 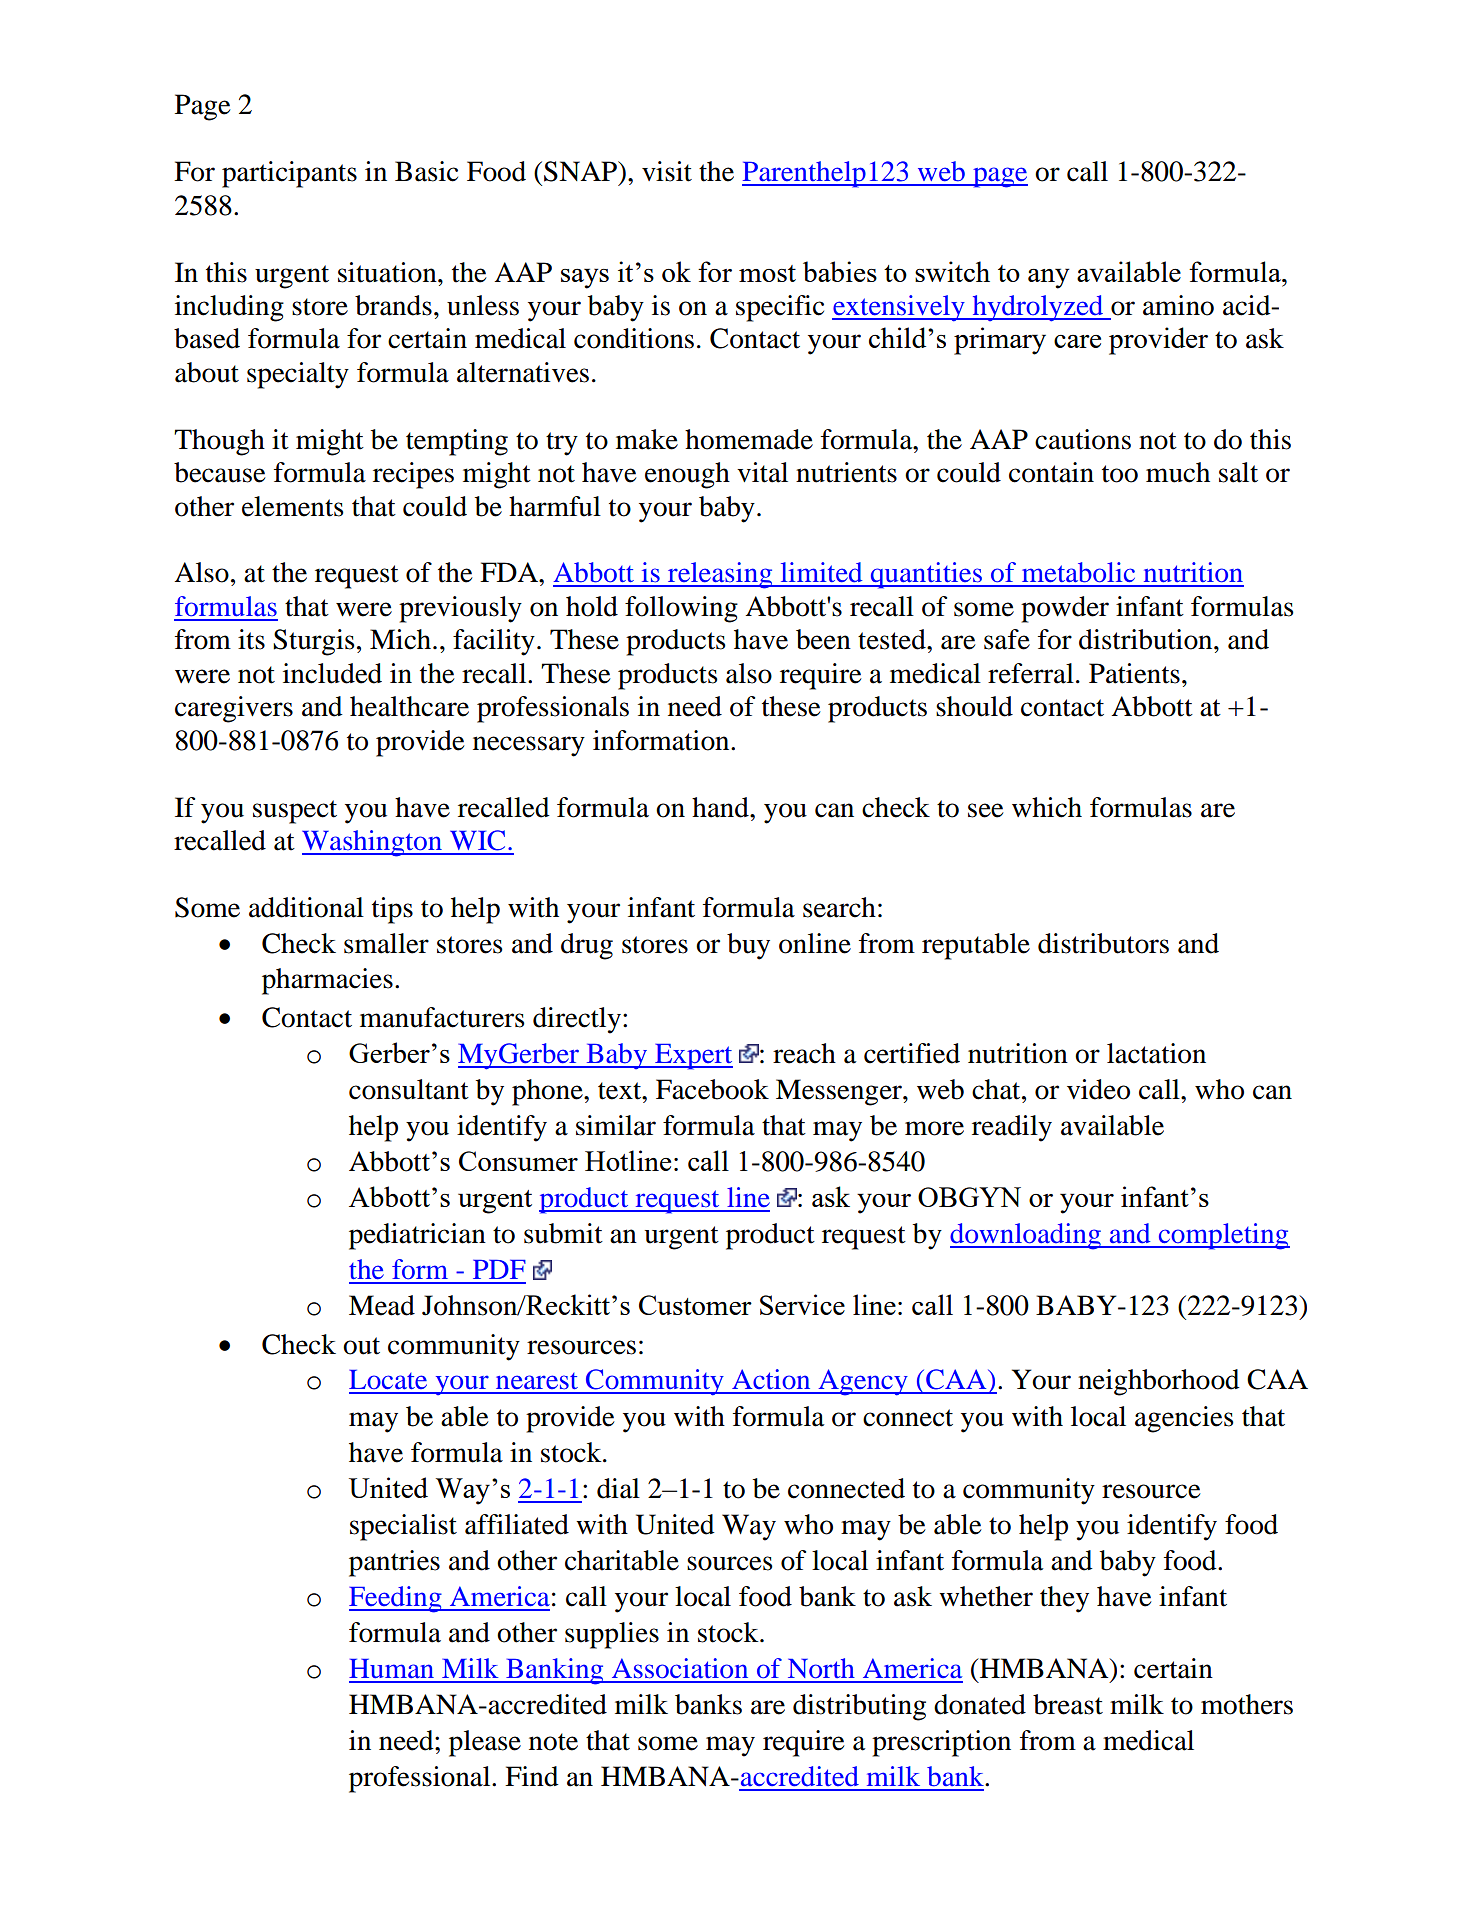 I want to click on buy, so click(x=748, y=946).
